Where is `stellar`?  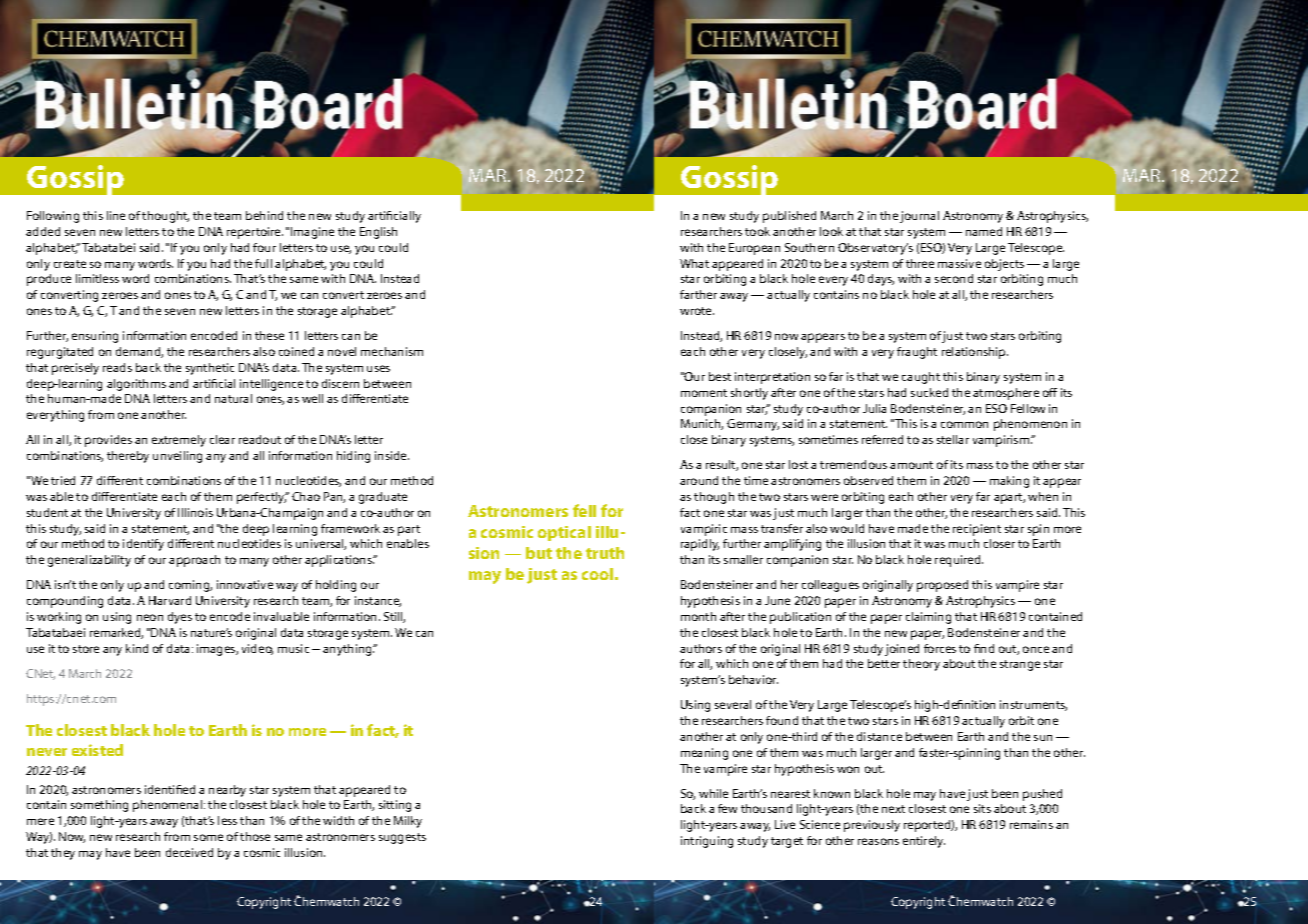
stellar is located at coordinates (953, 439).
